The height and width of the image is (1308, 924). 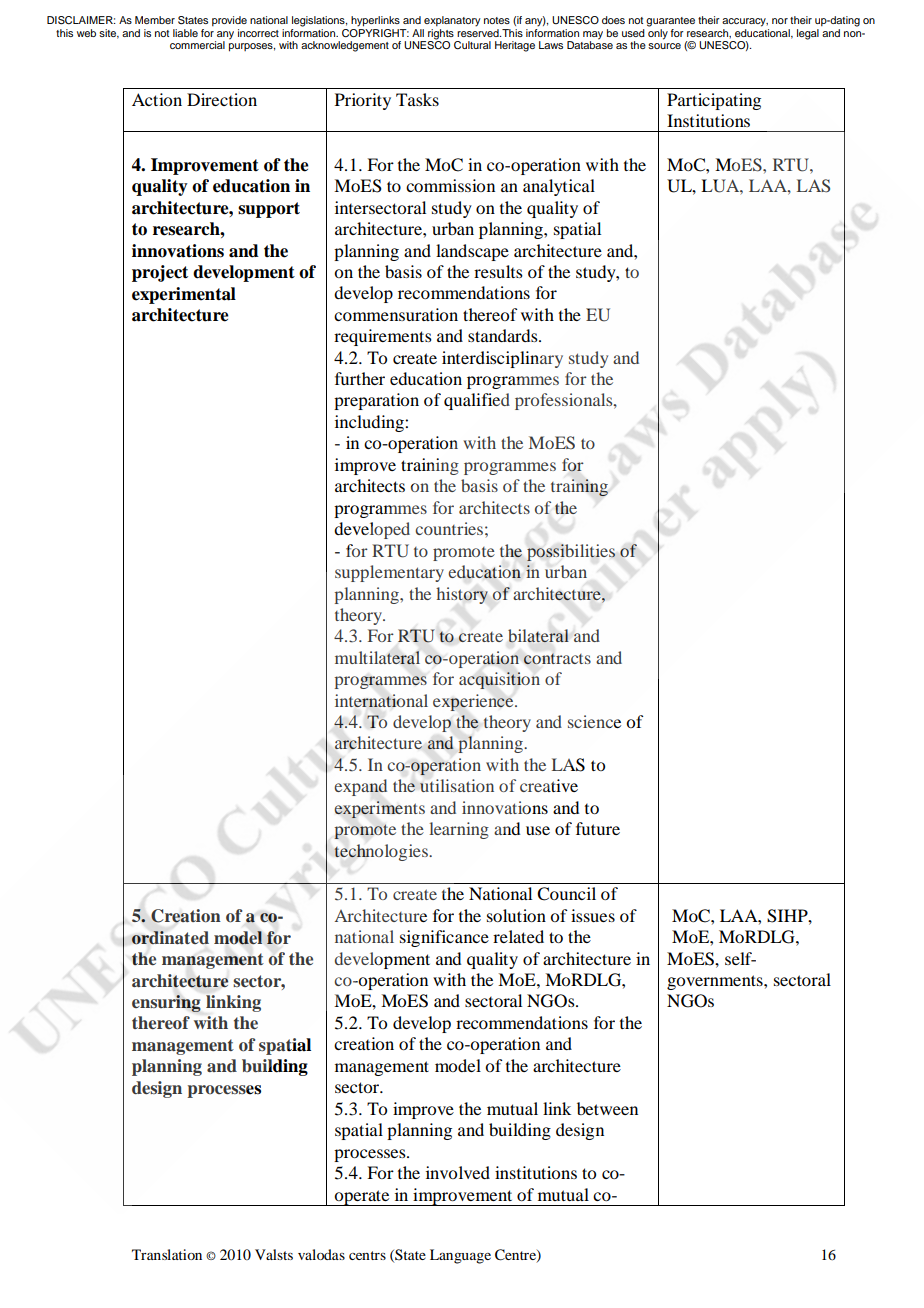 I want to click on Language, so click(x=460, y=1256).
